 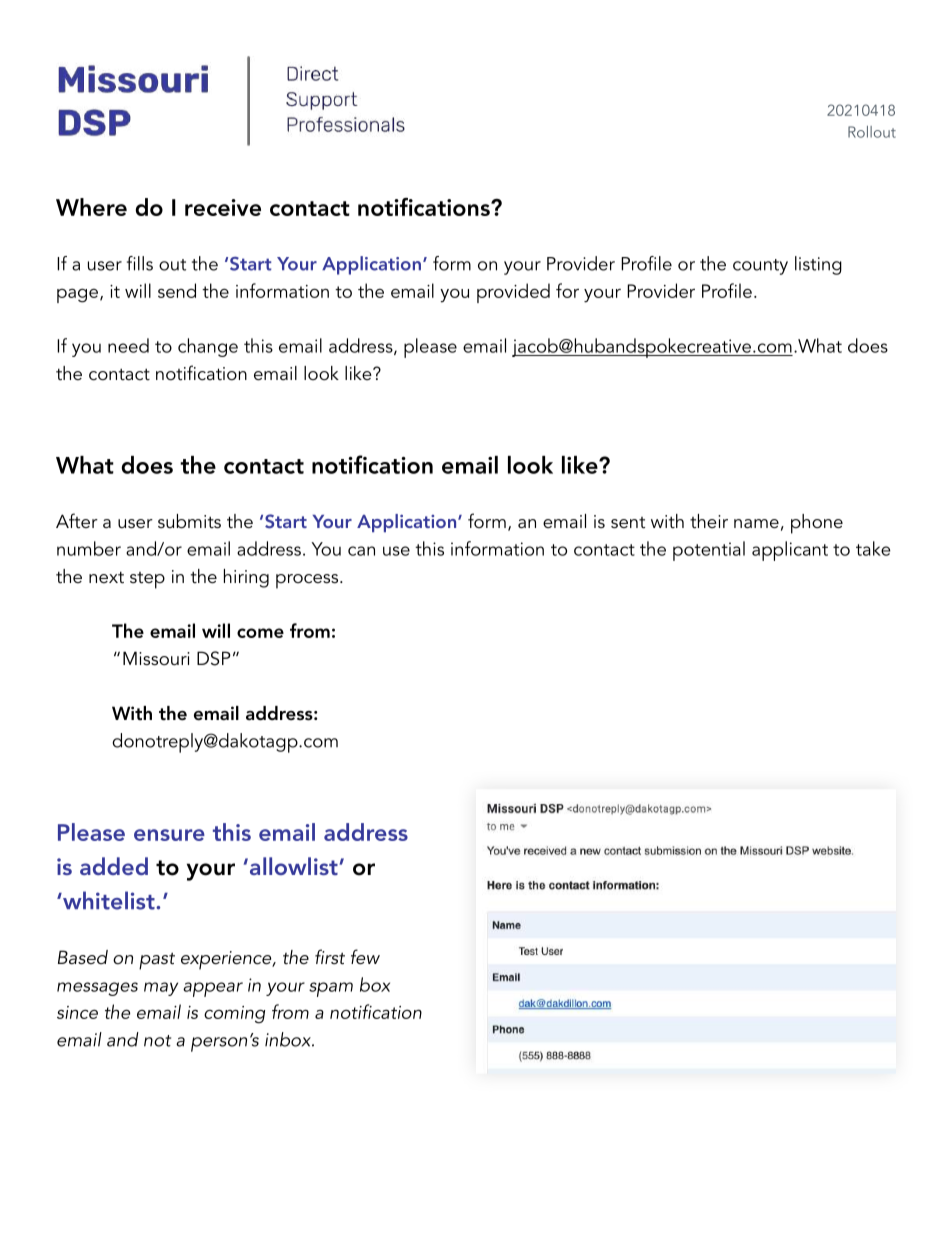 What do you see at coordinates (756, 524) in the screenshot?
I see `name` at bounding box center [756, 524].
